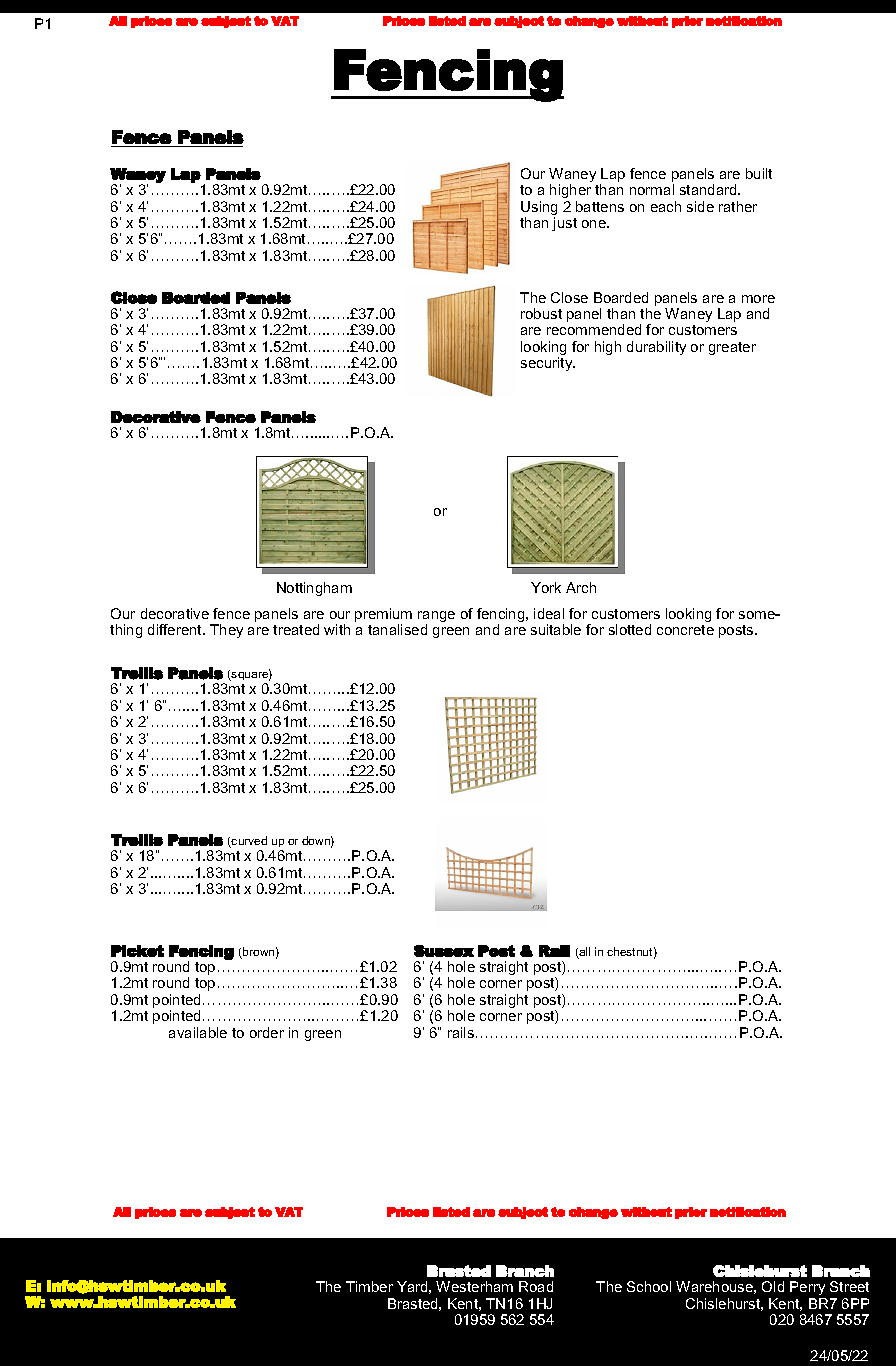 This screenshot has width=896, height=1366. Describe the element at coordinates (444, 951) in the screenshot. I see `Sussex` at that location.
